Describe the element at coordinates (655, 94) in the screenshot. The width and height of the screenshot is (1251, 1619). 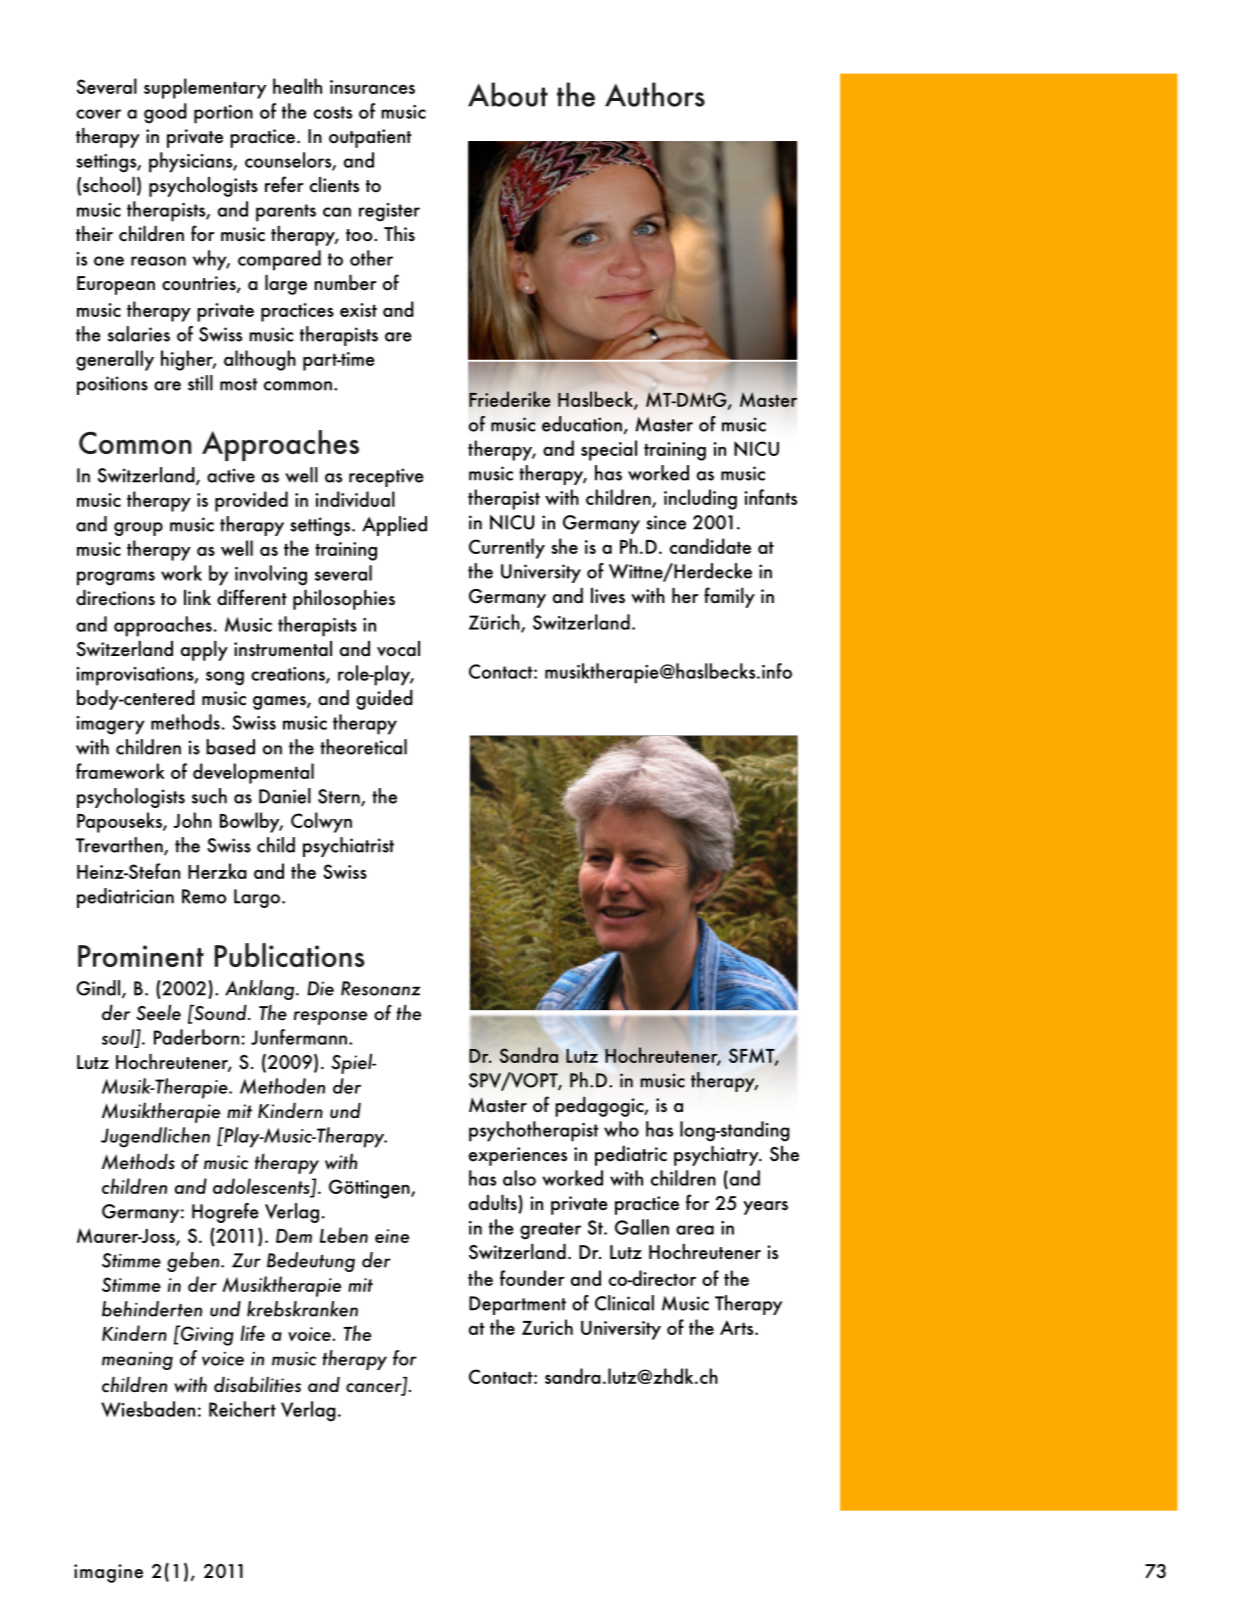
I see `Authors` at that location.
